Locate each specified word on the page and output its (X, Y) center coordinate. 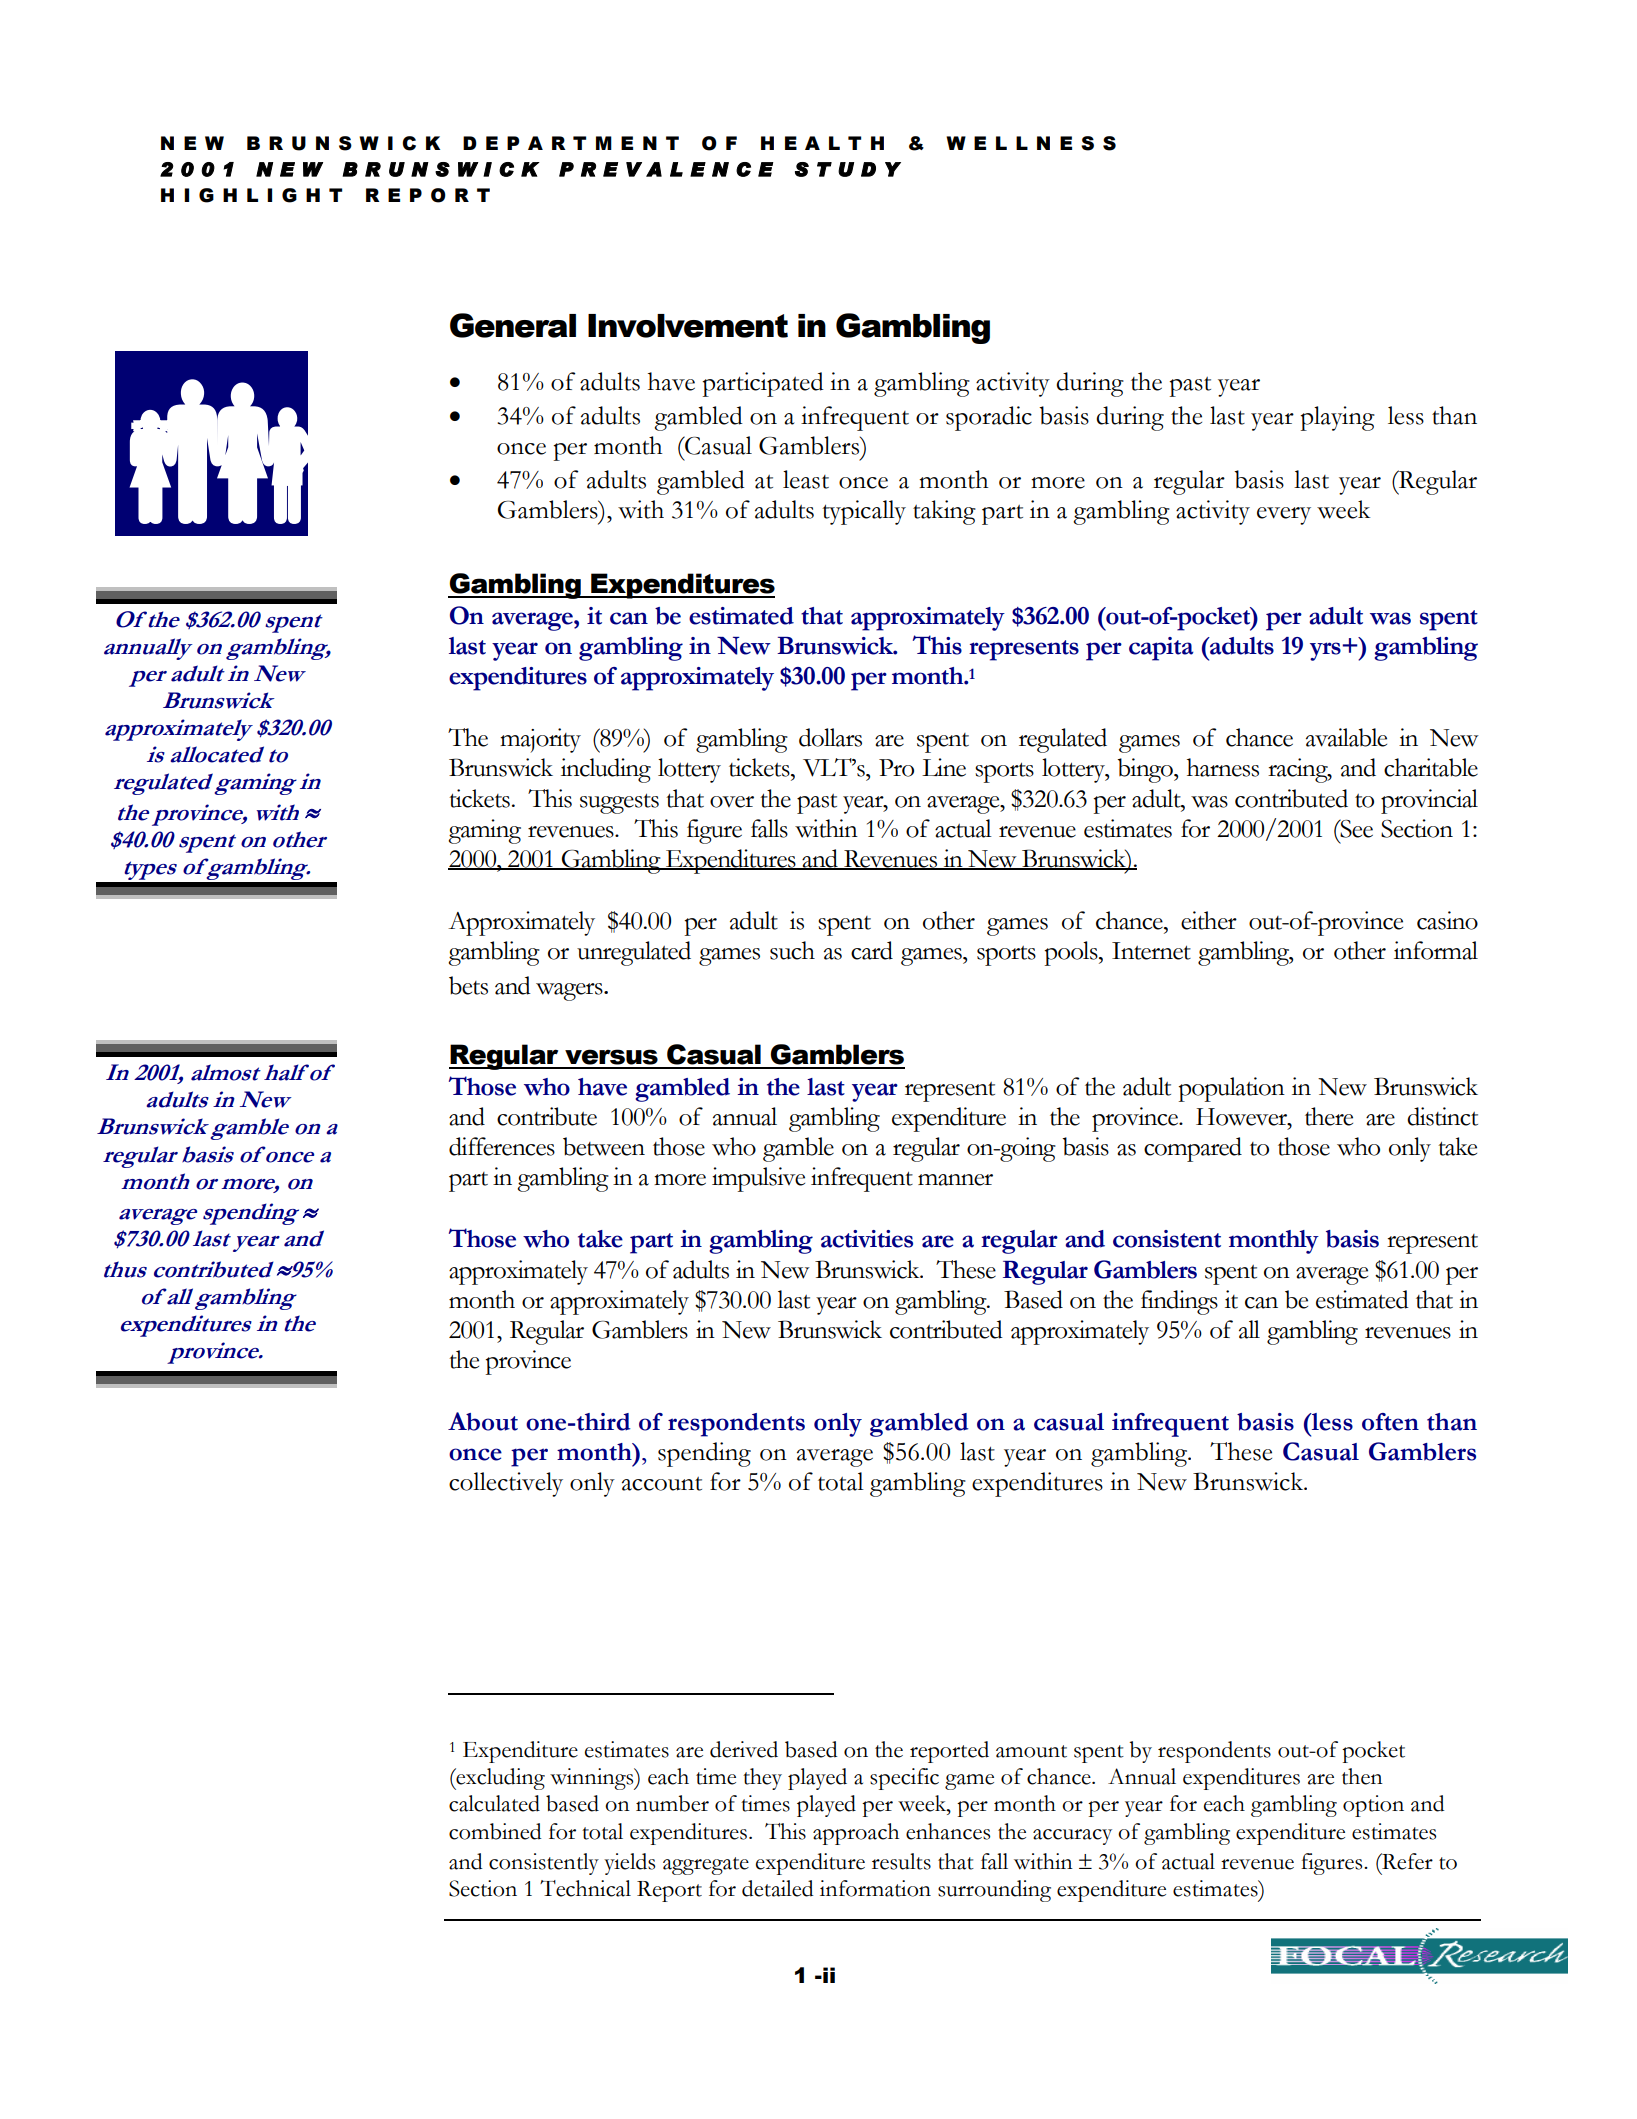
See (1355, 828)
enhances (948, 1831)
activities (867, 1239)
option (1373, 1806)
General (513, 325)
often (1390, 1422)
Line (944, 767)
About (483, 1421)
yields (629, 1864)
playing (1337, 418)
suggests (619, 803)
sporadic (989, 418)
